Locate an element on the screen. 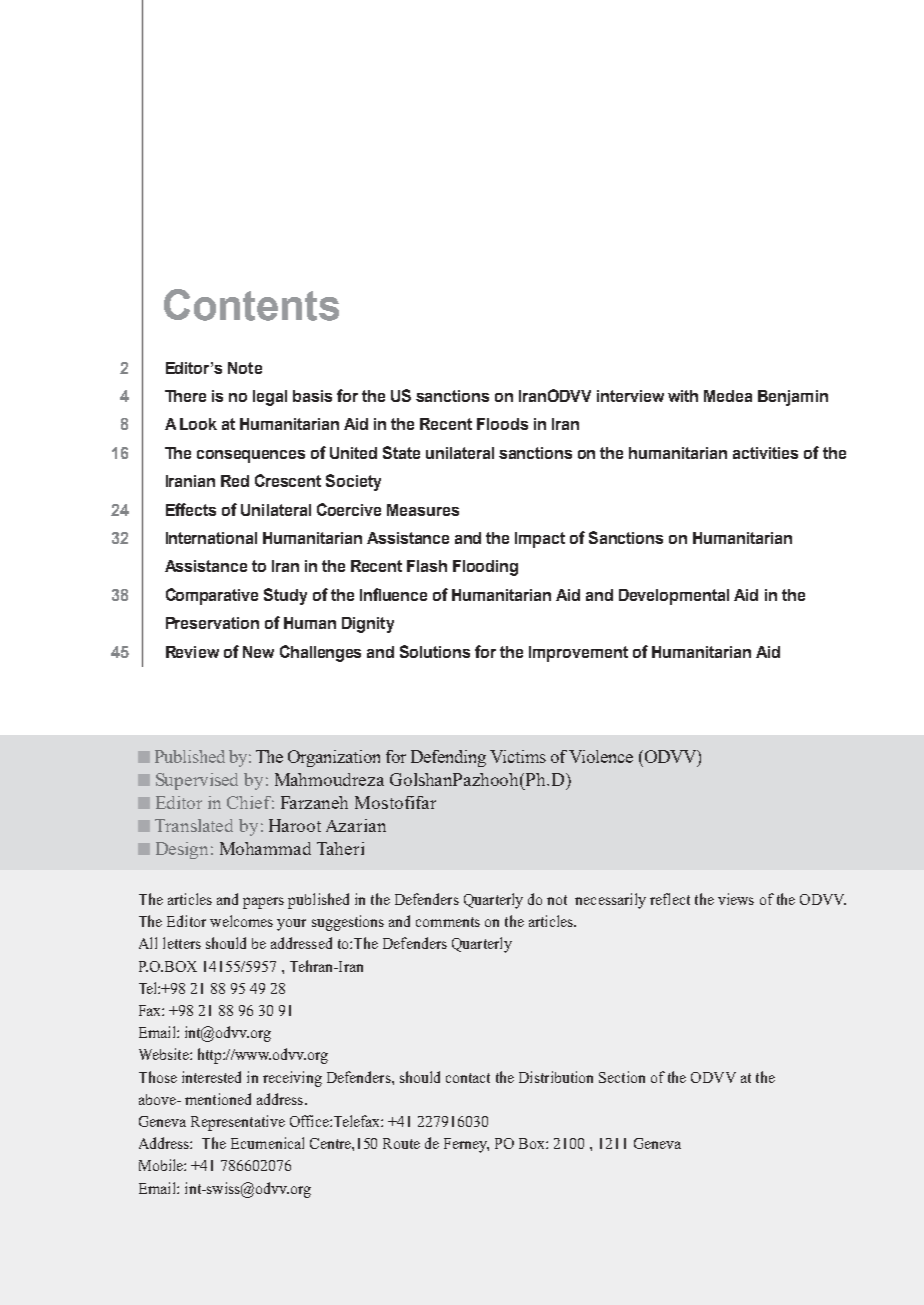 The height and width of the screenshot is (1305, 924). Section is located at coordinates (622, 1077).
